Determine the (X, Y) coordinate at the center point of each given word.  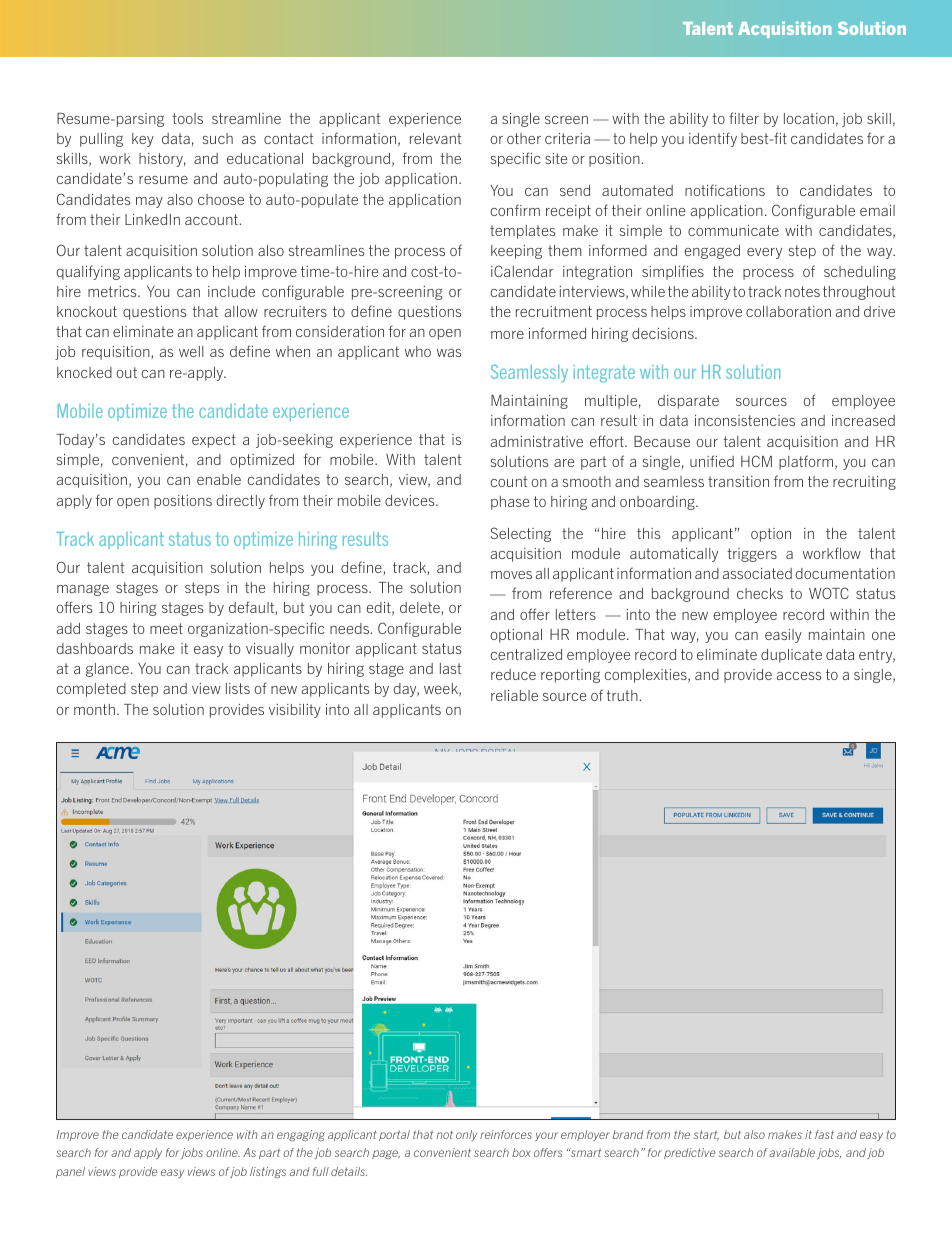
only (466, 1135)
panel (70, 1172)
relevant (435, 138)
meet (166, 628)
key (143, 140)
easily (783, 636)
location (809, 118)
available (792, 1152)
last (450, 668)
